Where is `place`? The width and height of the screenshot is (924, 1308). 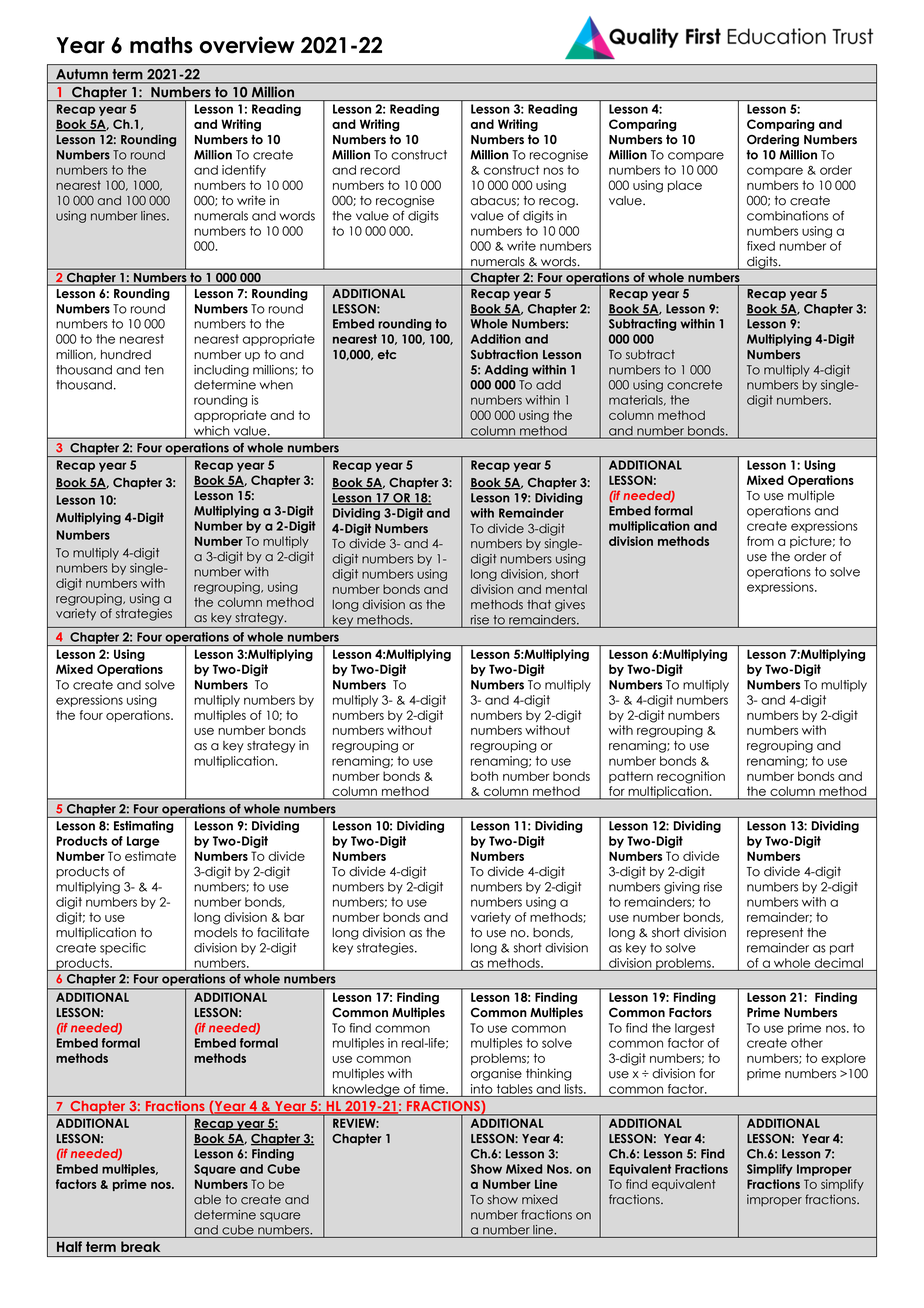
place is located at coordinates (685, 186).
